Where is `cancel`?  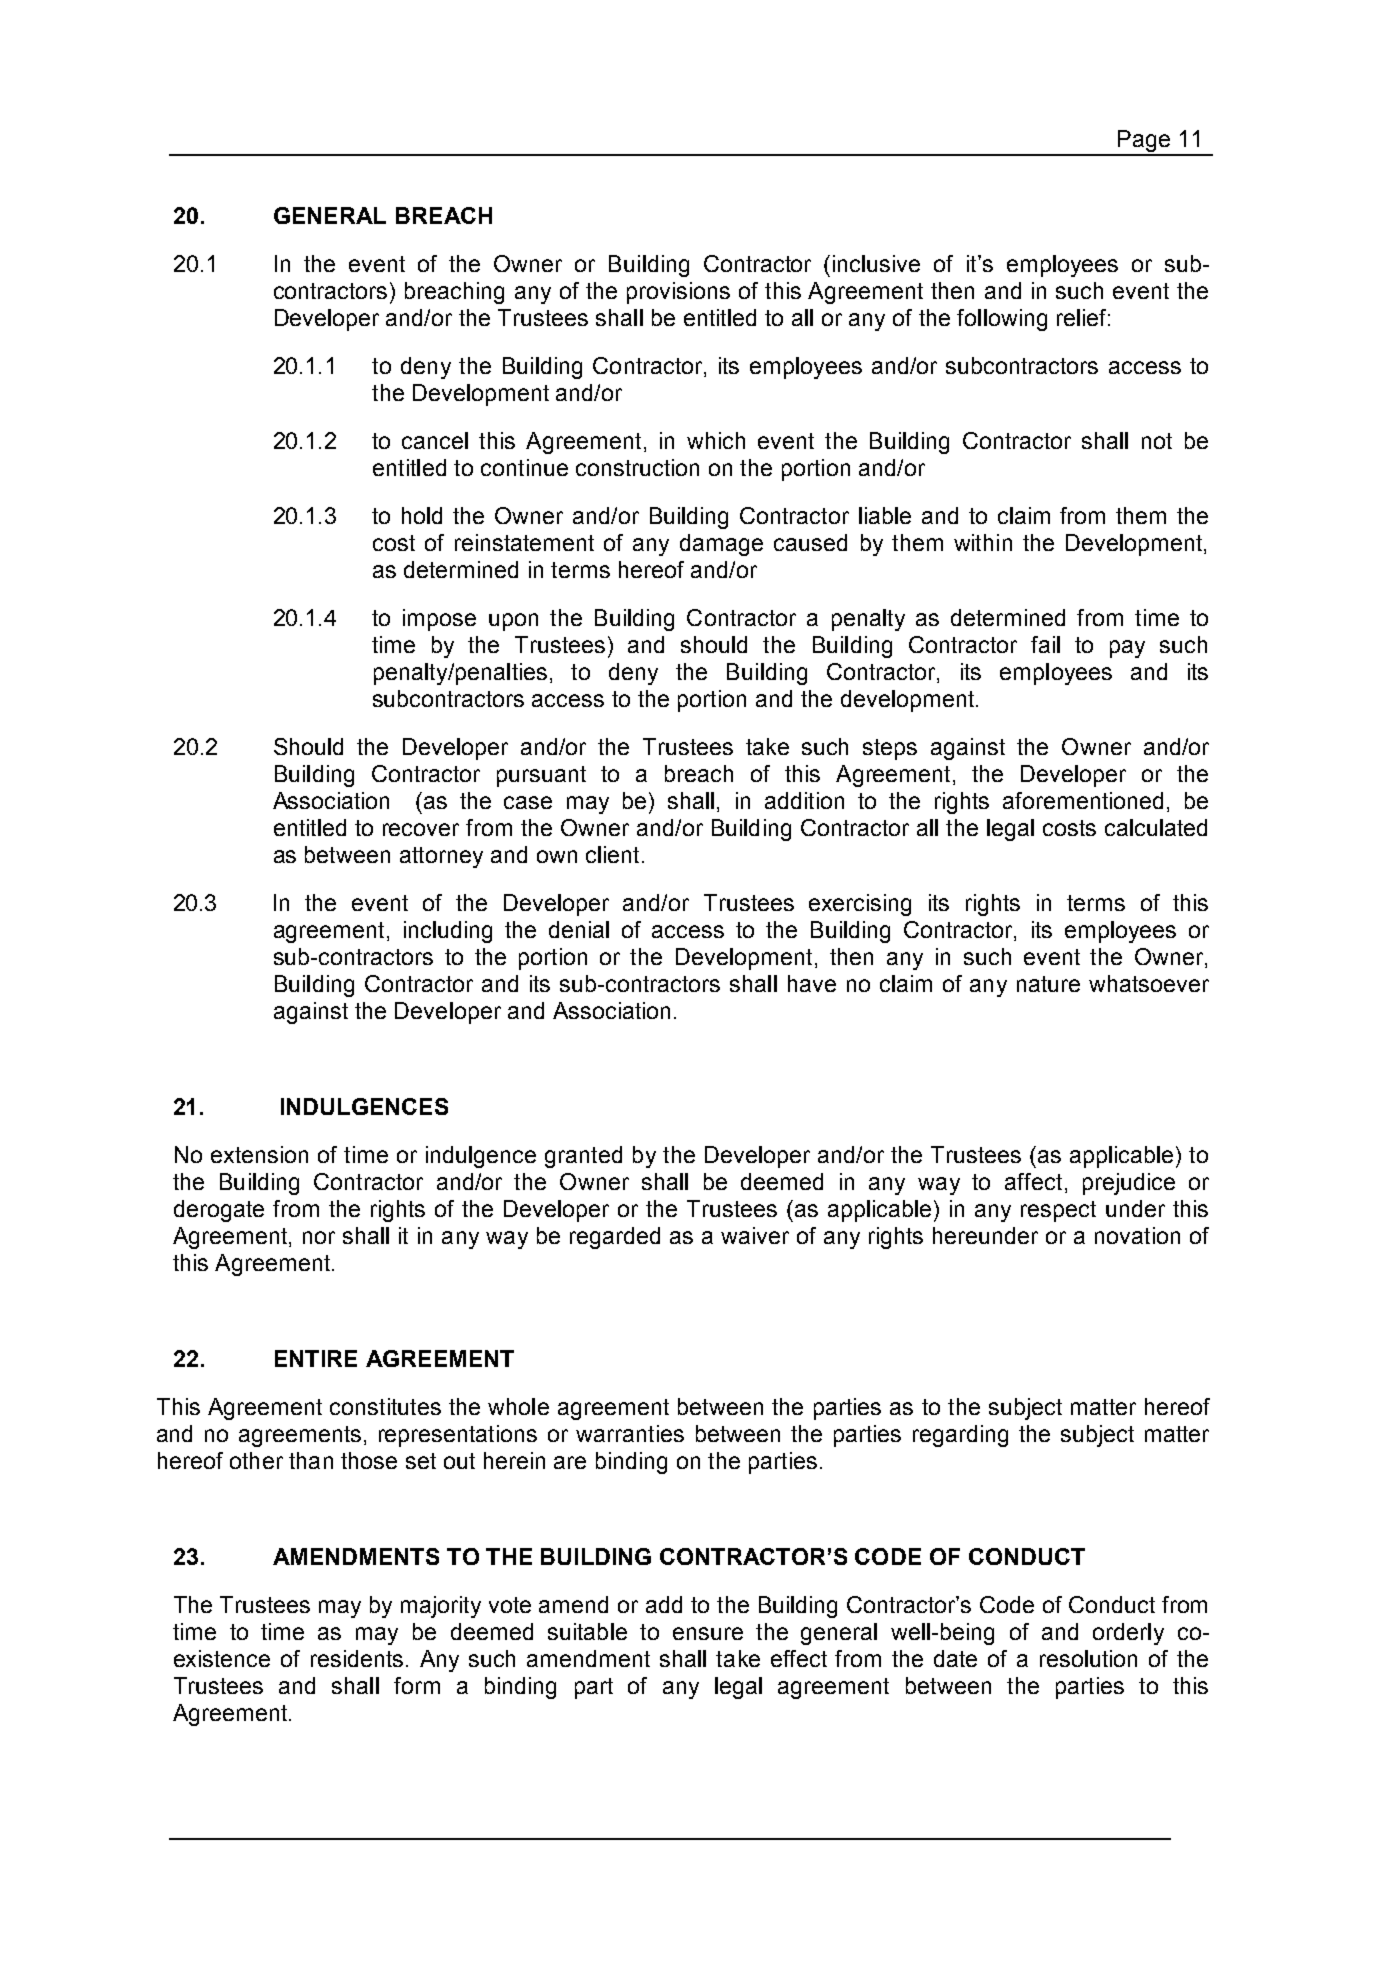
cancel is located at coordinates (435, 440).
